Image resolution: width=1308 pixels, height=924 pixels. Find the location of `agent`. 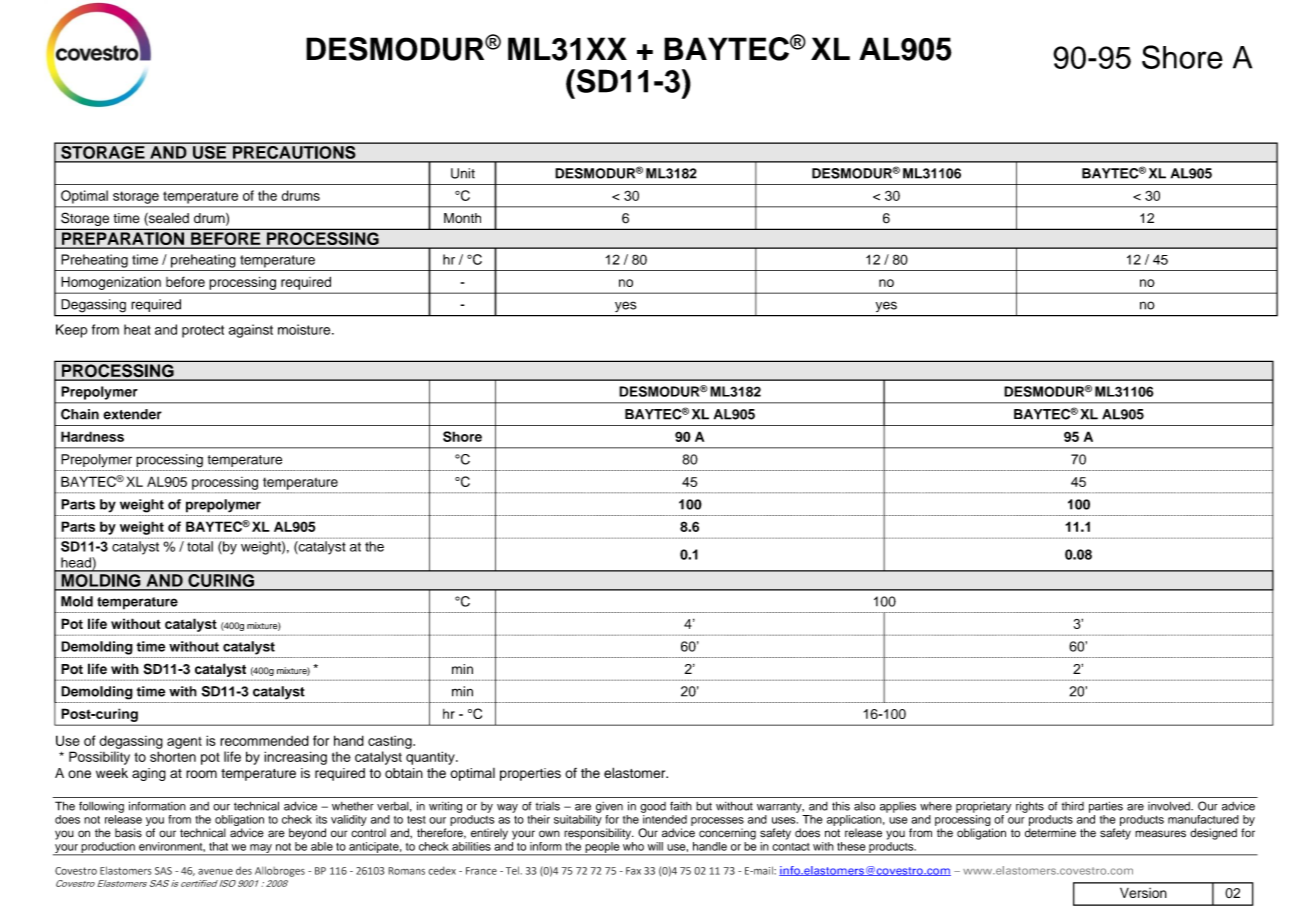

agent is located at coordinates (184, 743).
